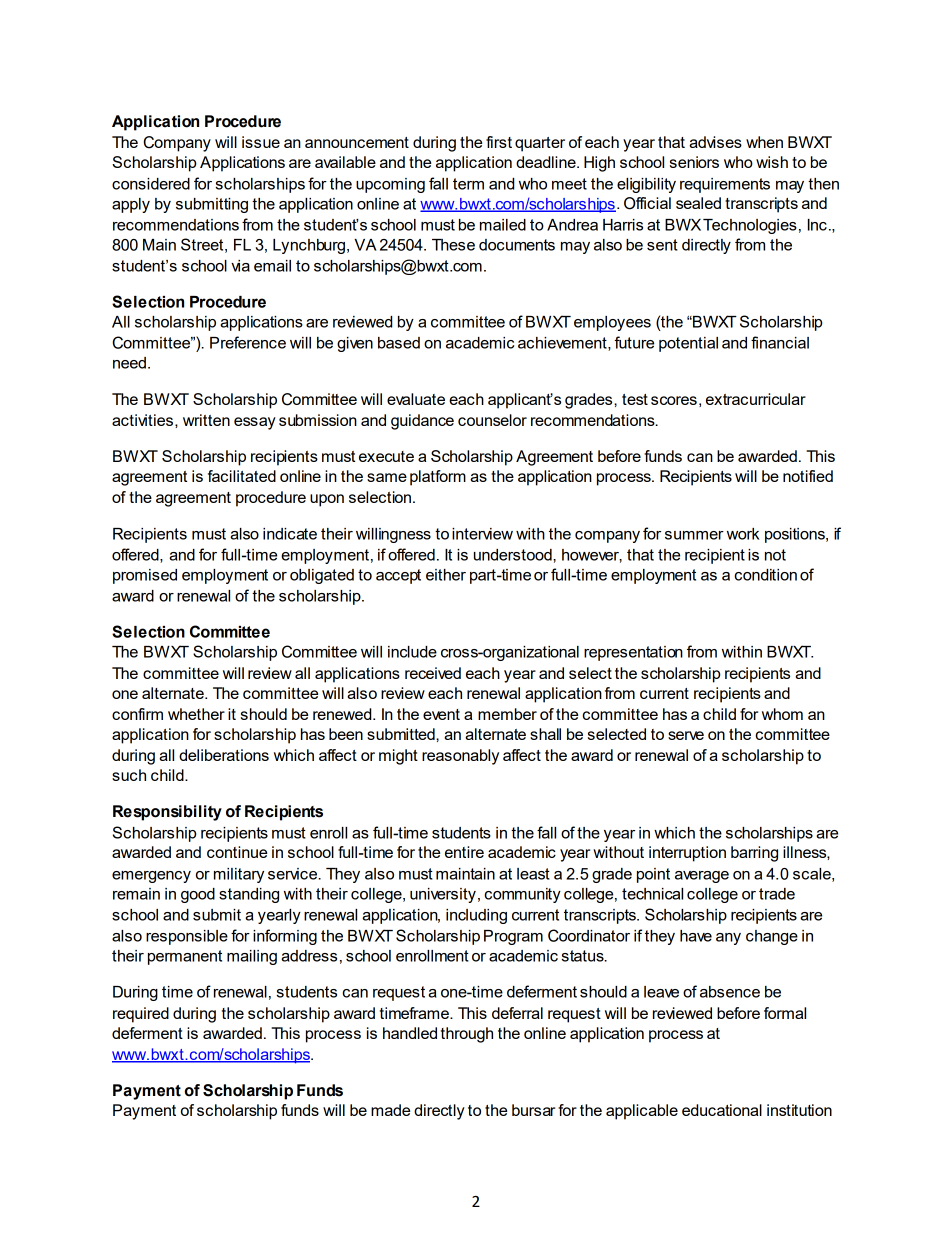 This screenshot has width=952, height=1233. What do you see at coordinates (808, 476) in the screenshot?
I see `notified` at bounding box center [808, 476].
